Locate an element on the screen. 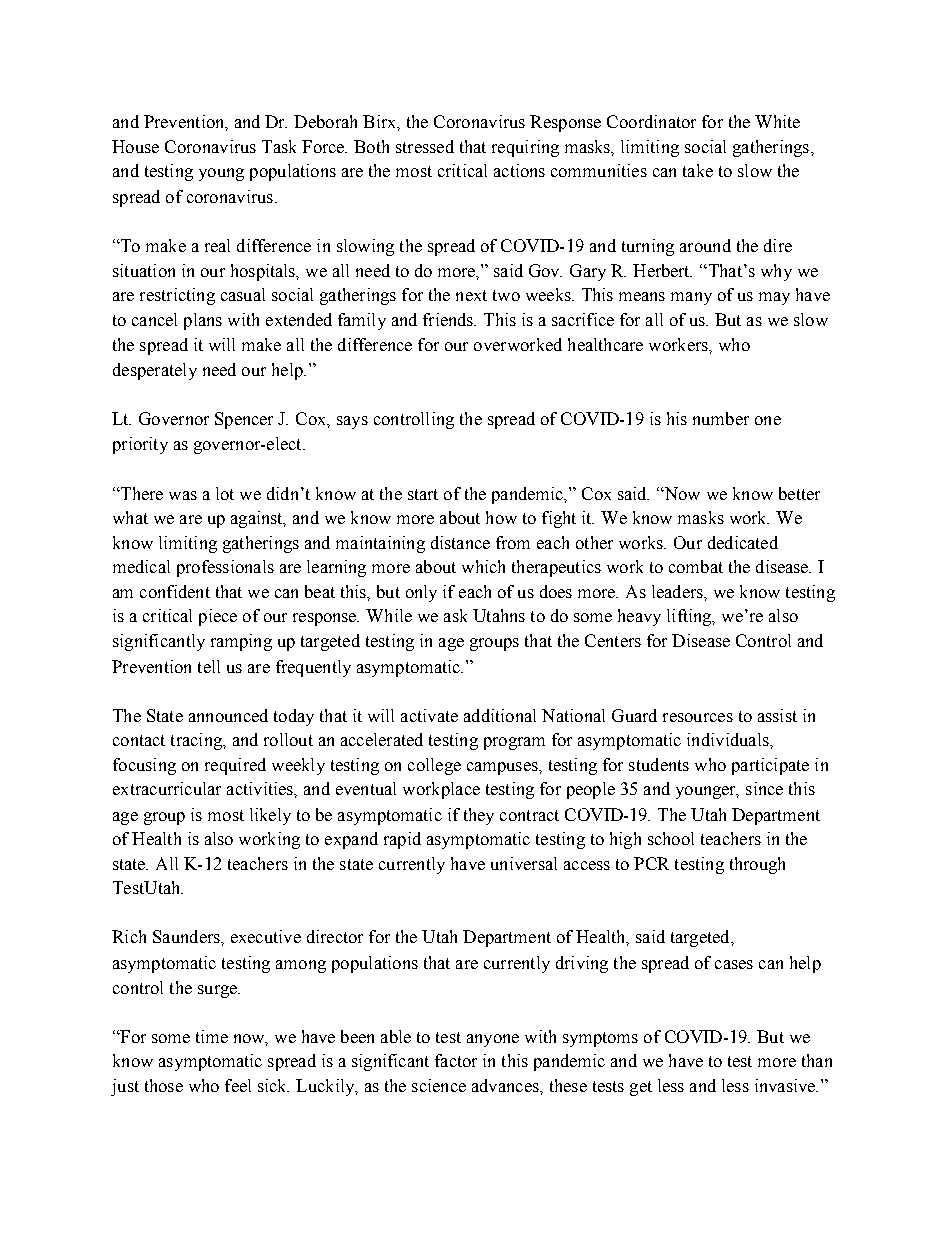 The image size is (952, 1233). desperately is located at coordinates (155, 371).
